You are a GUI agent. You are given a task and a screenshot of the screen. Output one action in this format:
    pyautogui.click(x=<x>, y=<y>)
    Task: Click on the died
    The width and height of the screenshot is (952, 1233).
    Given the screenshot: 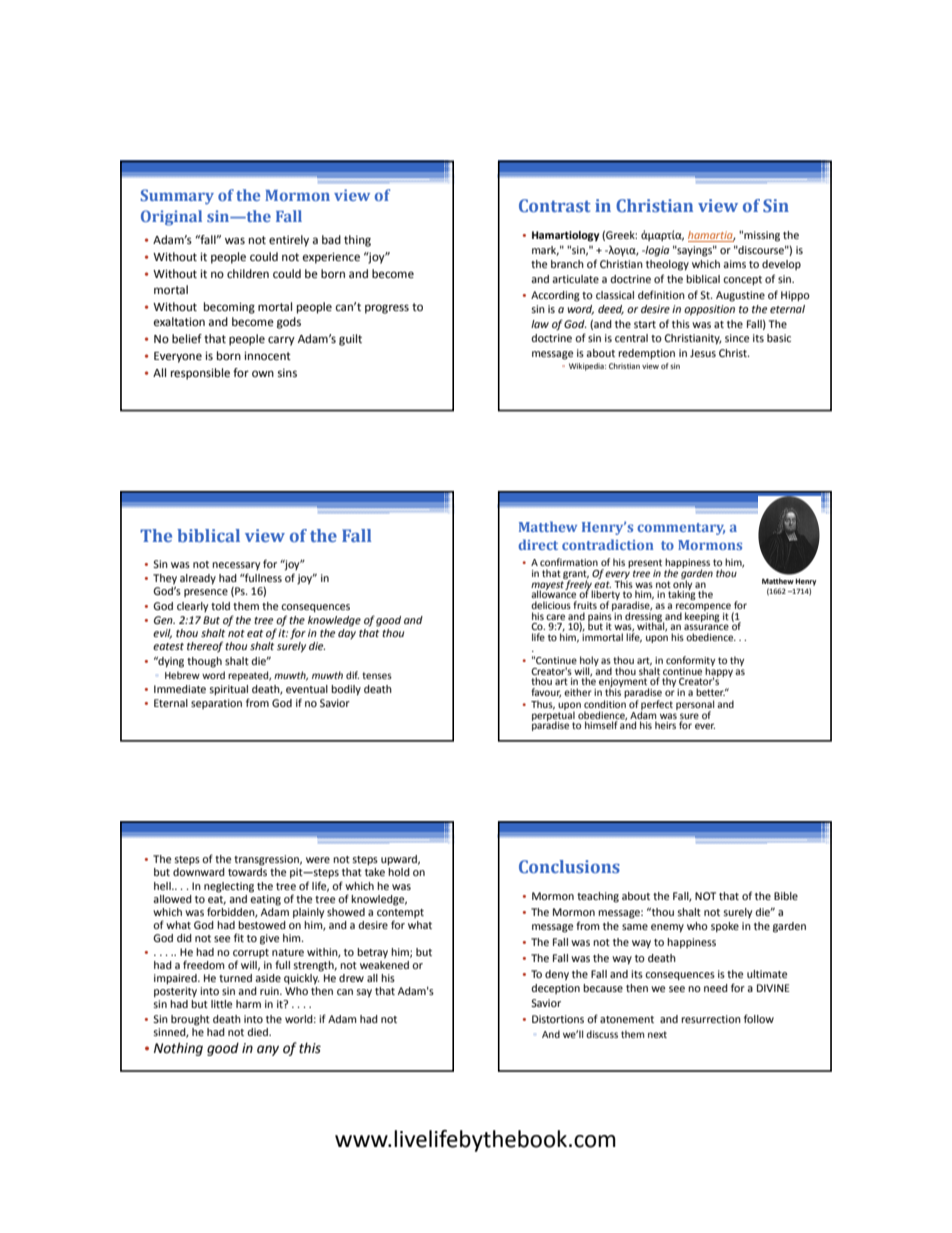 What is the action you would take?
    pyautogui.click(x=258, y=1032)
